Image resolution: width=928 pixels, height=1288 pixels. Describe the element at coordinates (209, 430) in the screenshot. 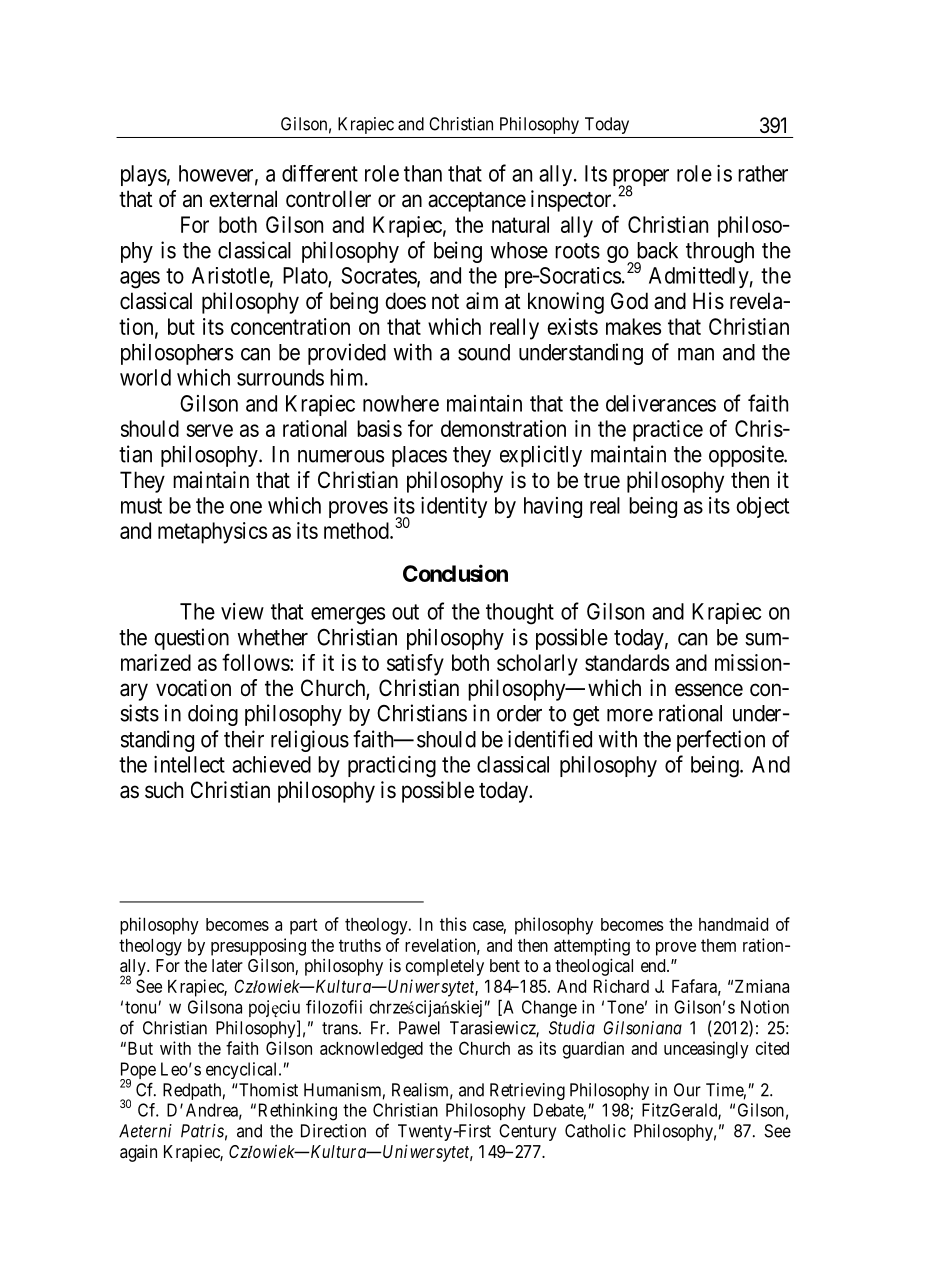

I see `serve` at that location.
